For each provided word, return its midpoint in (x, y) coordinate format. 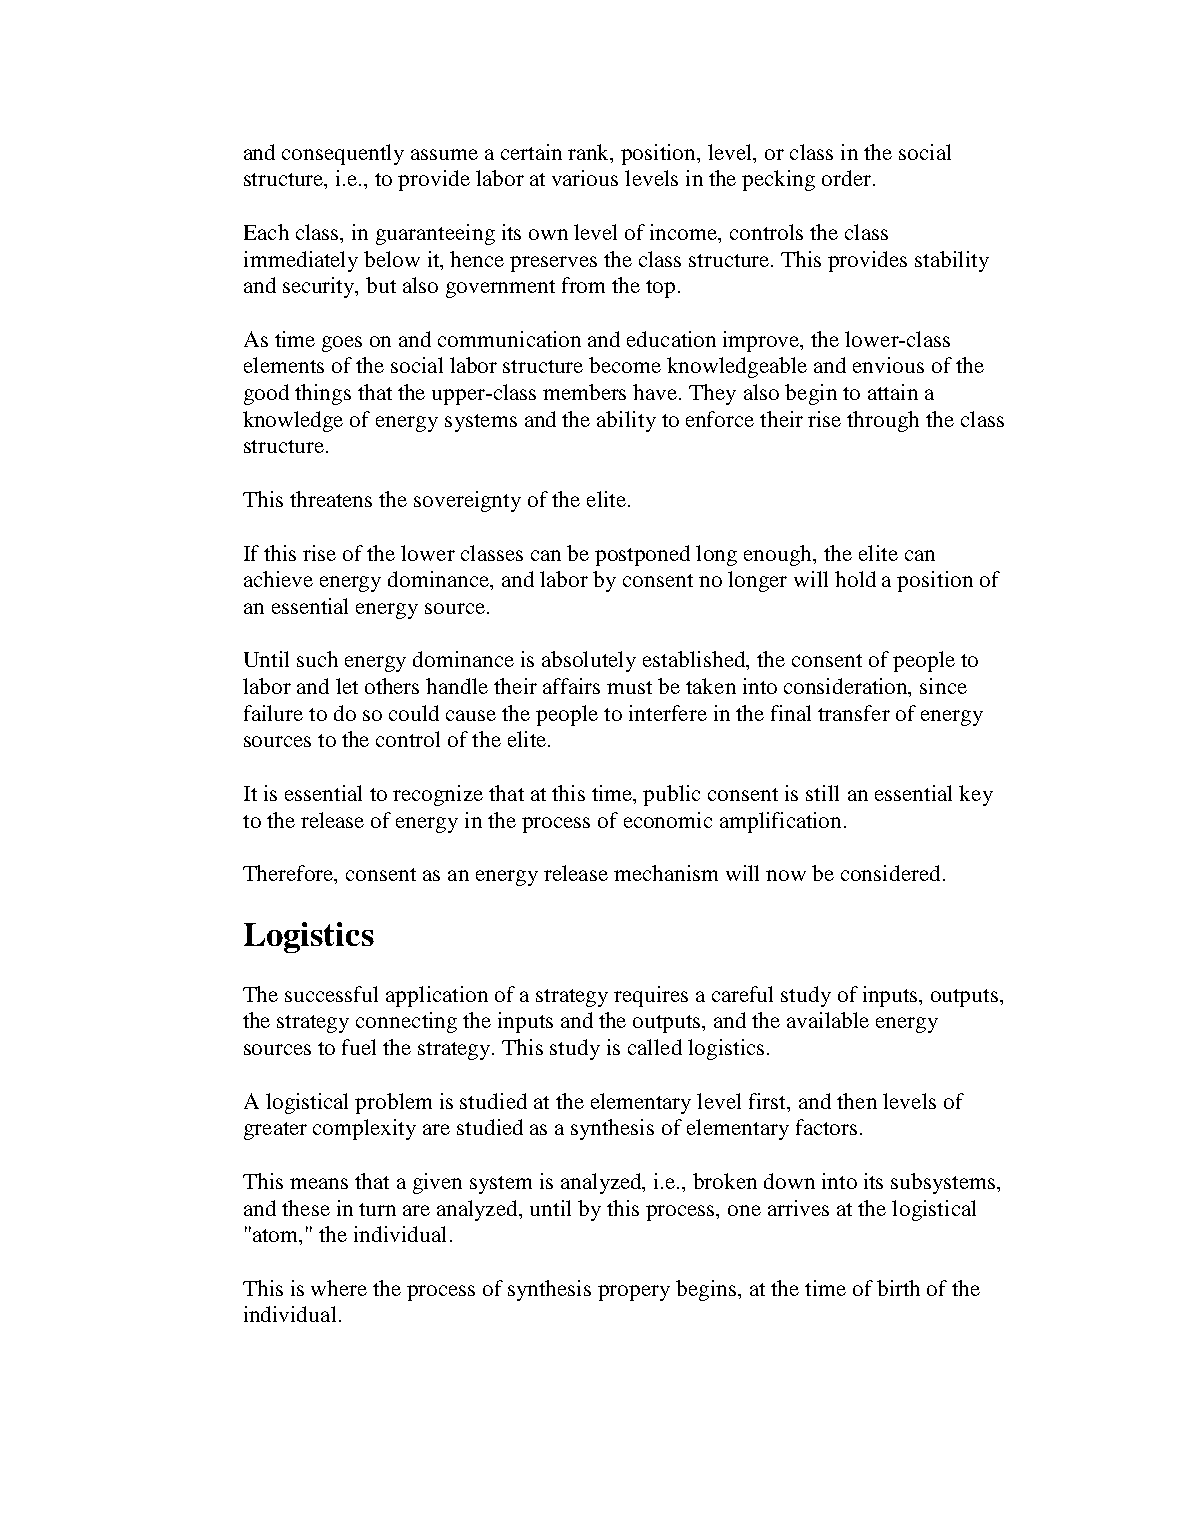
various (585, 178)
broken (725, 1181)
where (339, 1288)
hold (855, 579)
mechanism (666, 873)
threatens (331, 499)
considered (890, 873)
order (848, 178)
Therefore (289, 874)
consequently (343, 154)
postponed (642, 555)
